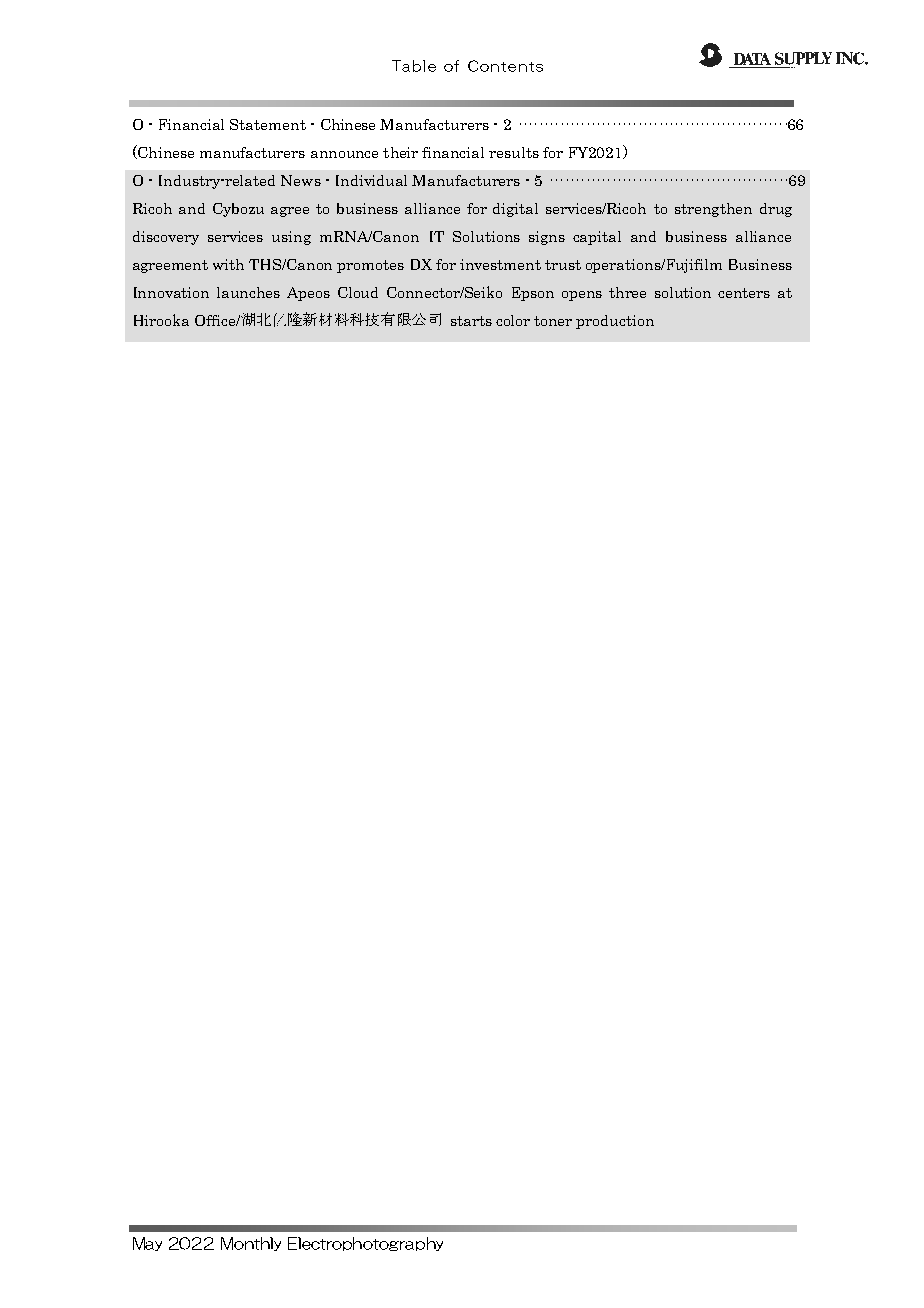  I want to click on three, so click(627, 292).
